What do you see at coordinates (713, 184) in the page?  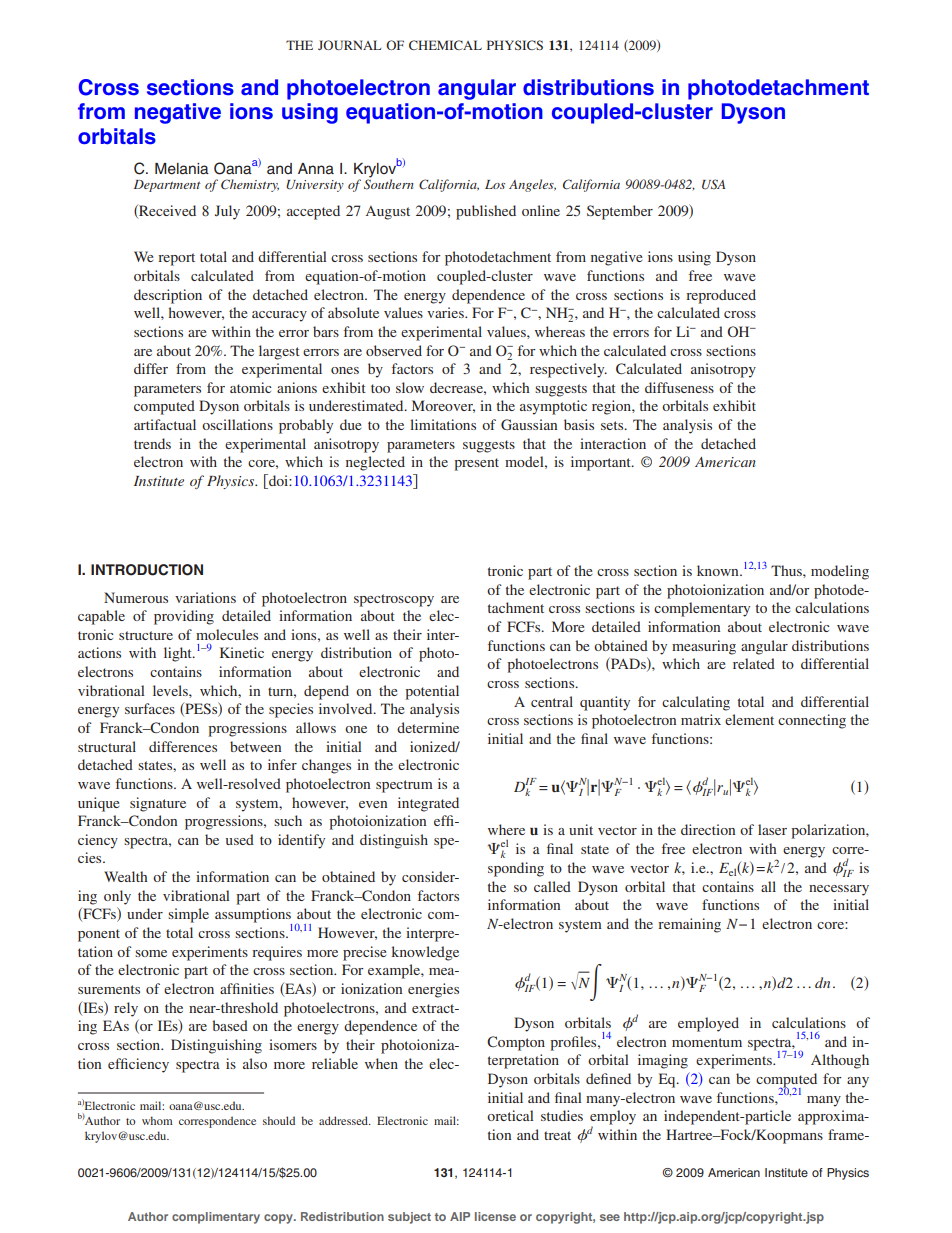 I see `USA` at bounding box center [713, 184].
